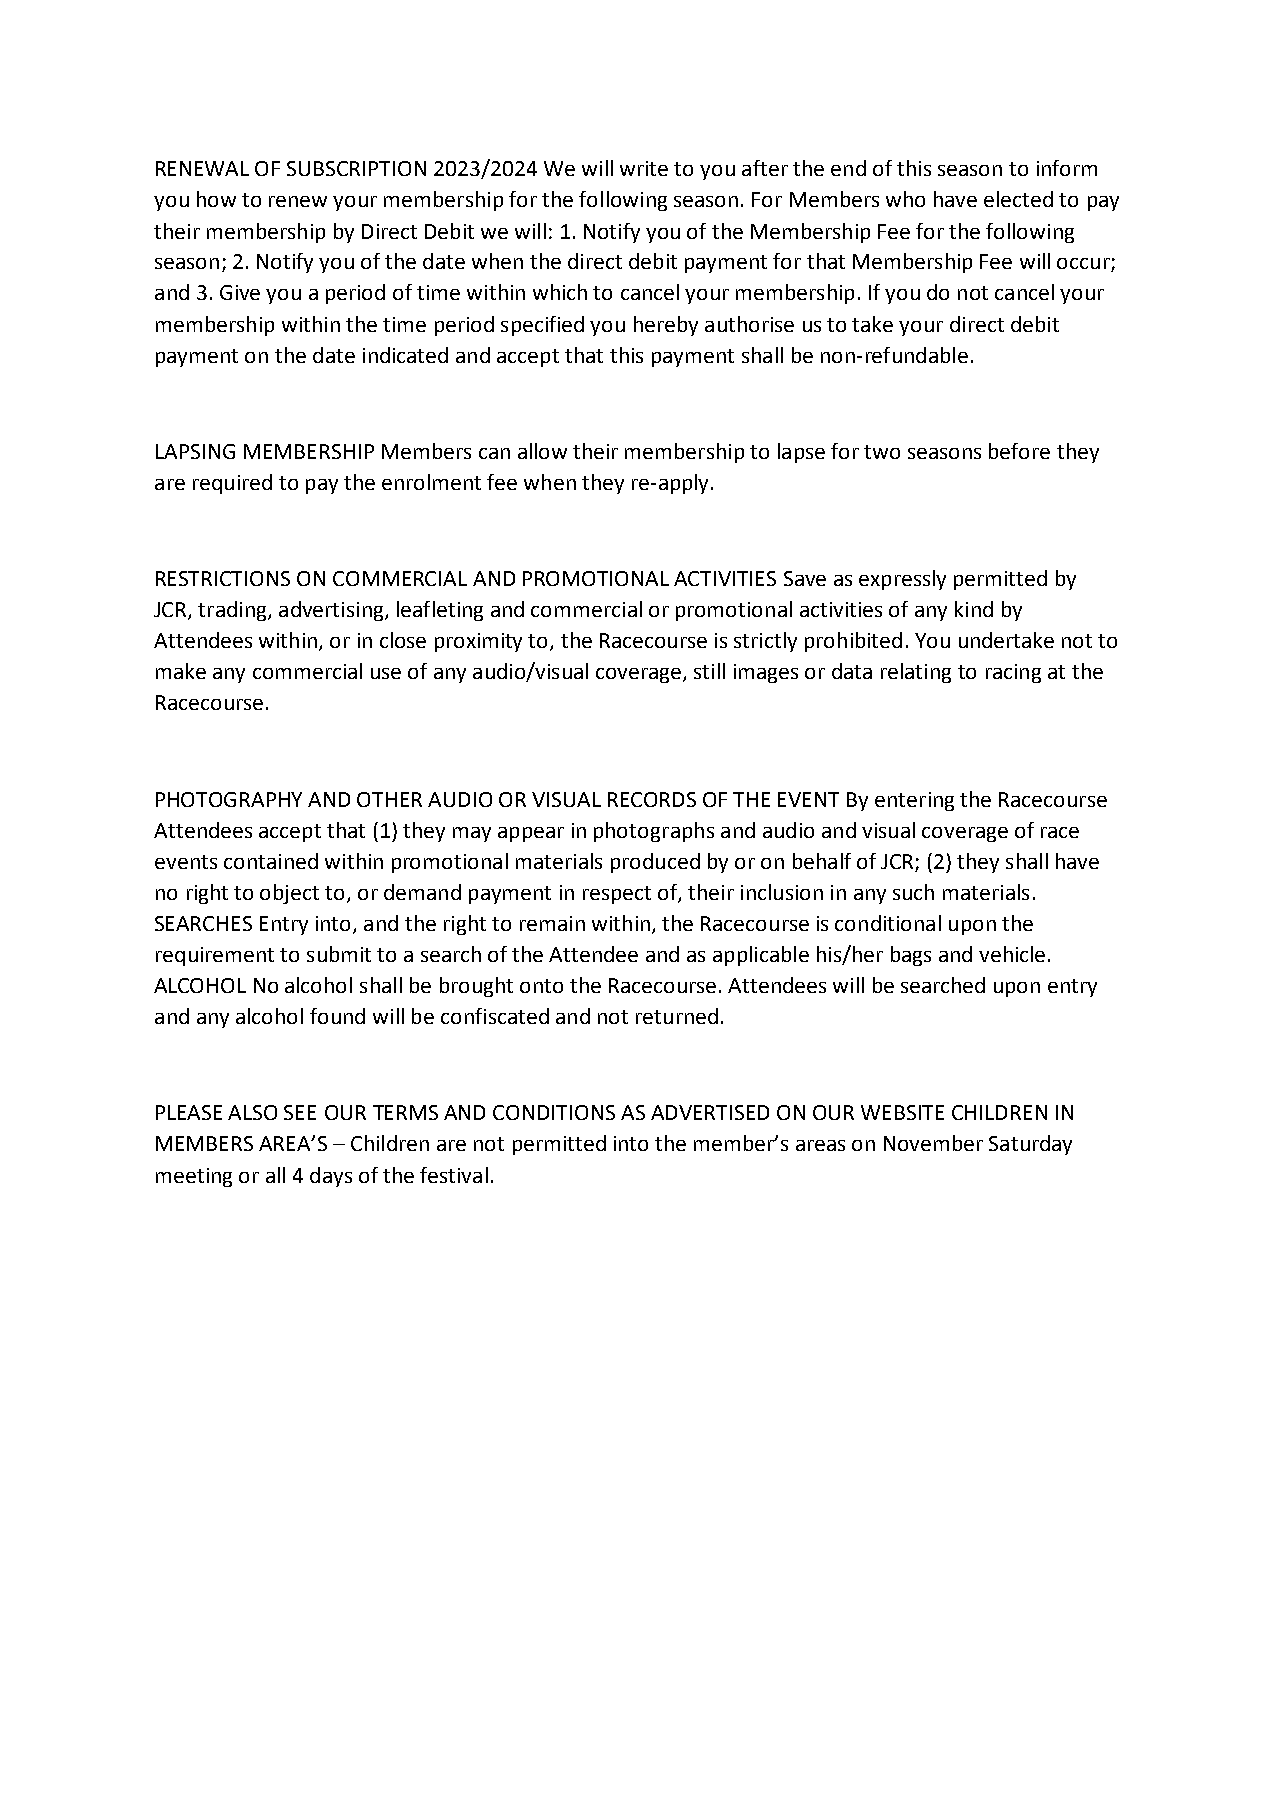 The width and height of the document is (1275, 1803). What do you see at coordinates (644, 168) in the document?
I see `write` at bounding box center [644, 168].
